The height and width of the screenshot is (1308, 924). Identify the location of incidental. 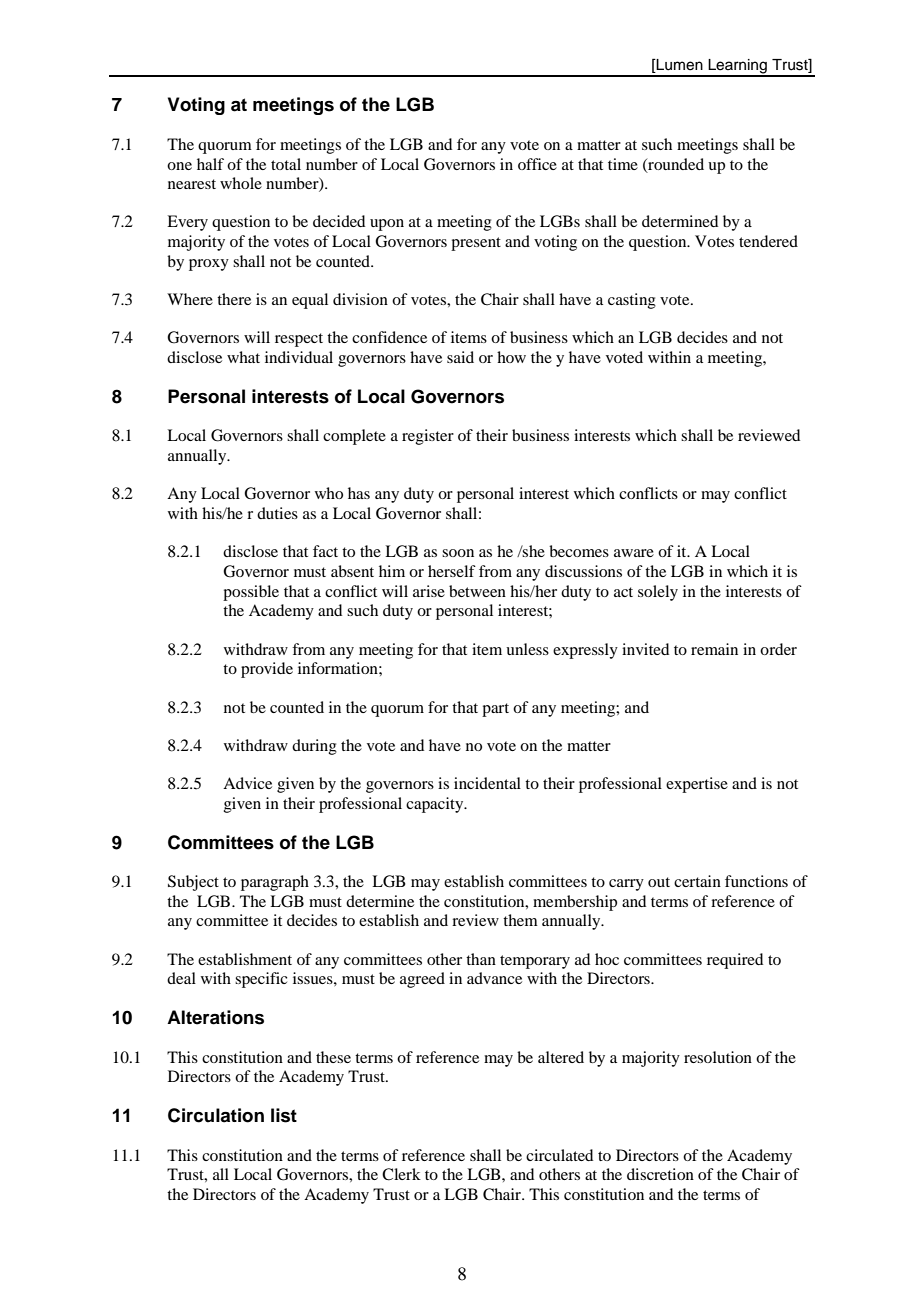
(487, 783).
